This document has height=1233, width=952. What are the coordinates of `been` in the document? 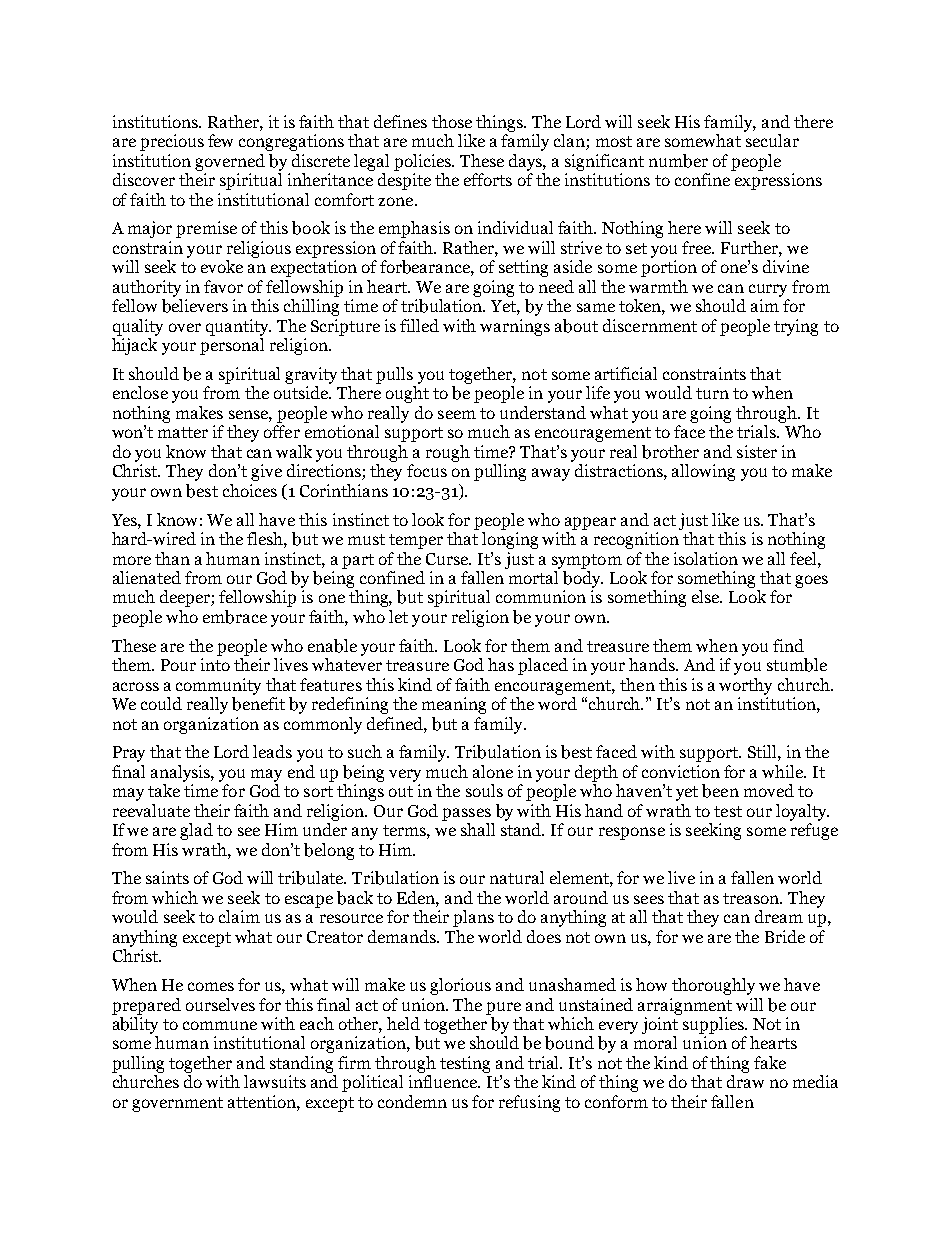 It's located at (720, 791).
